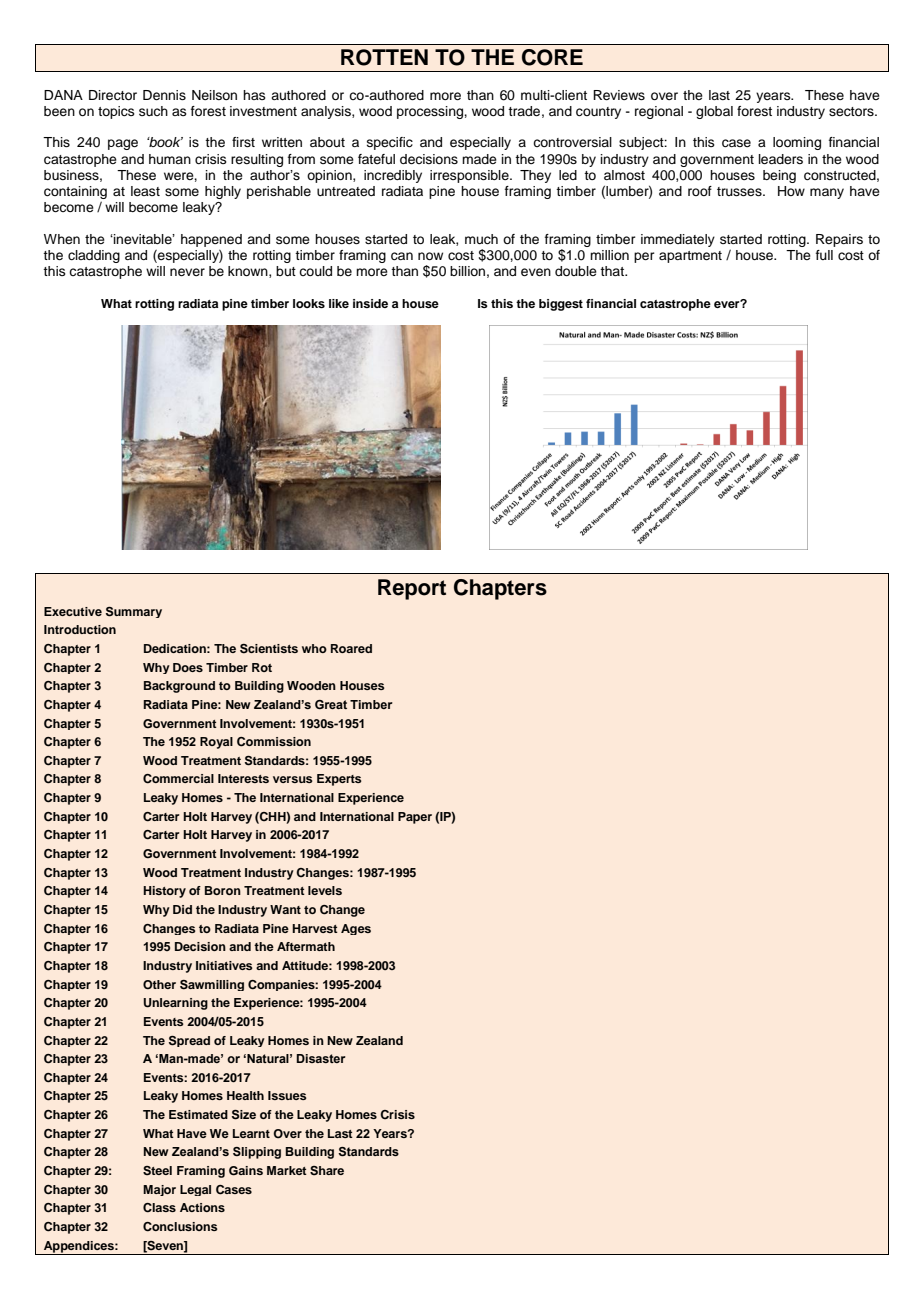  What do you see at coordinates (384, 57) in the page?
I see `ROTTEN` at bounding box center [384, 57].
